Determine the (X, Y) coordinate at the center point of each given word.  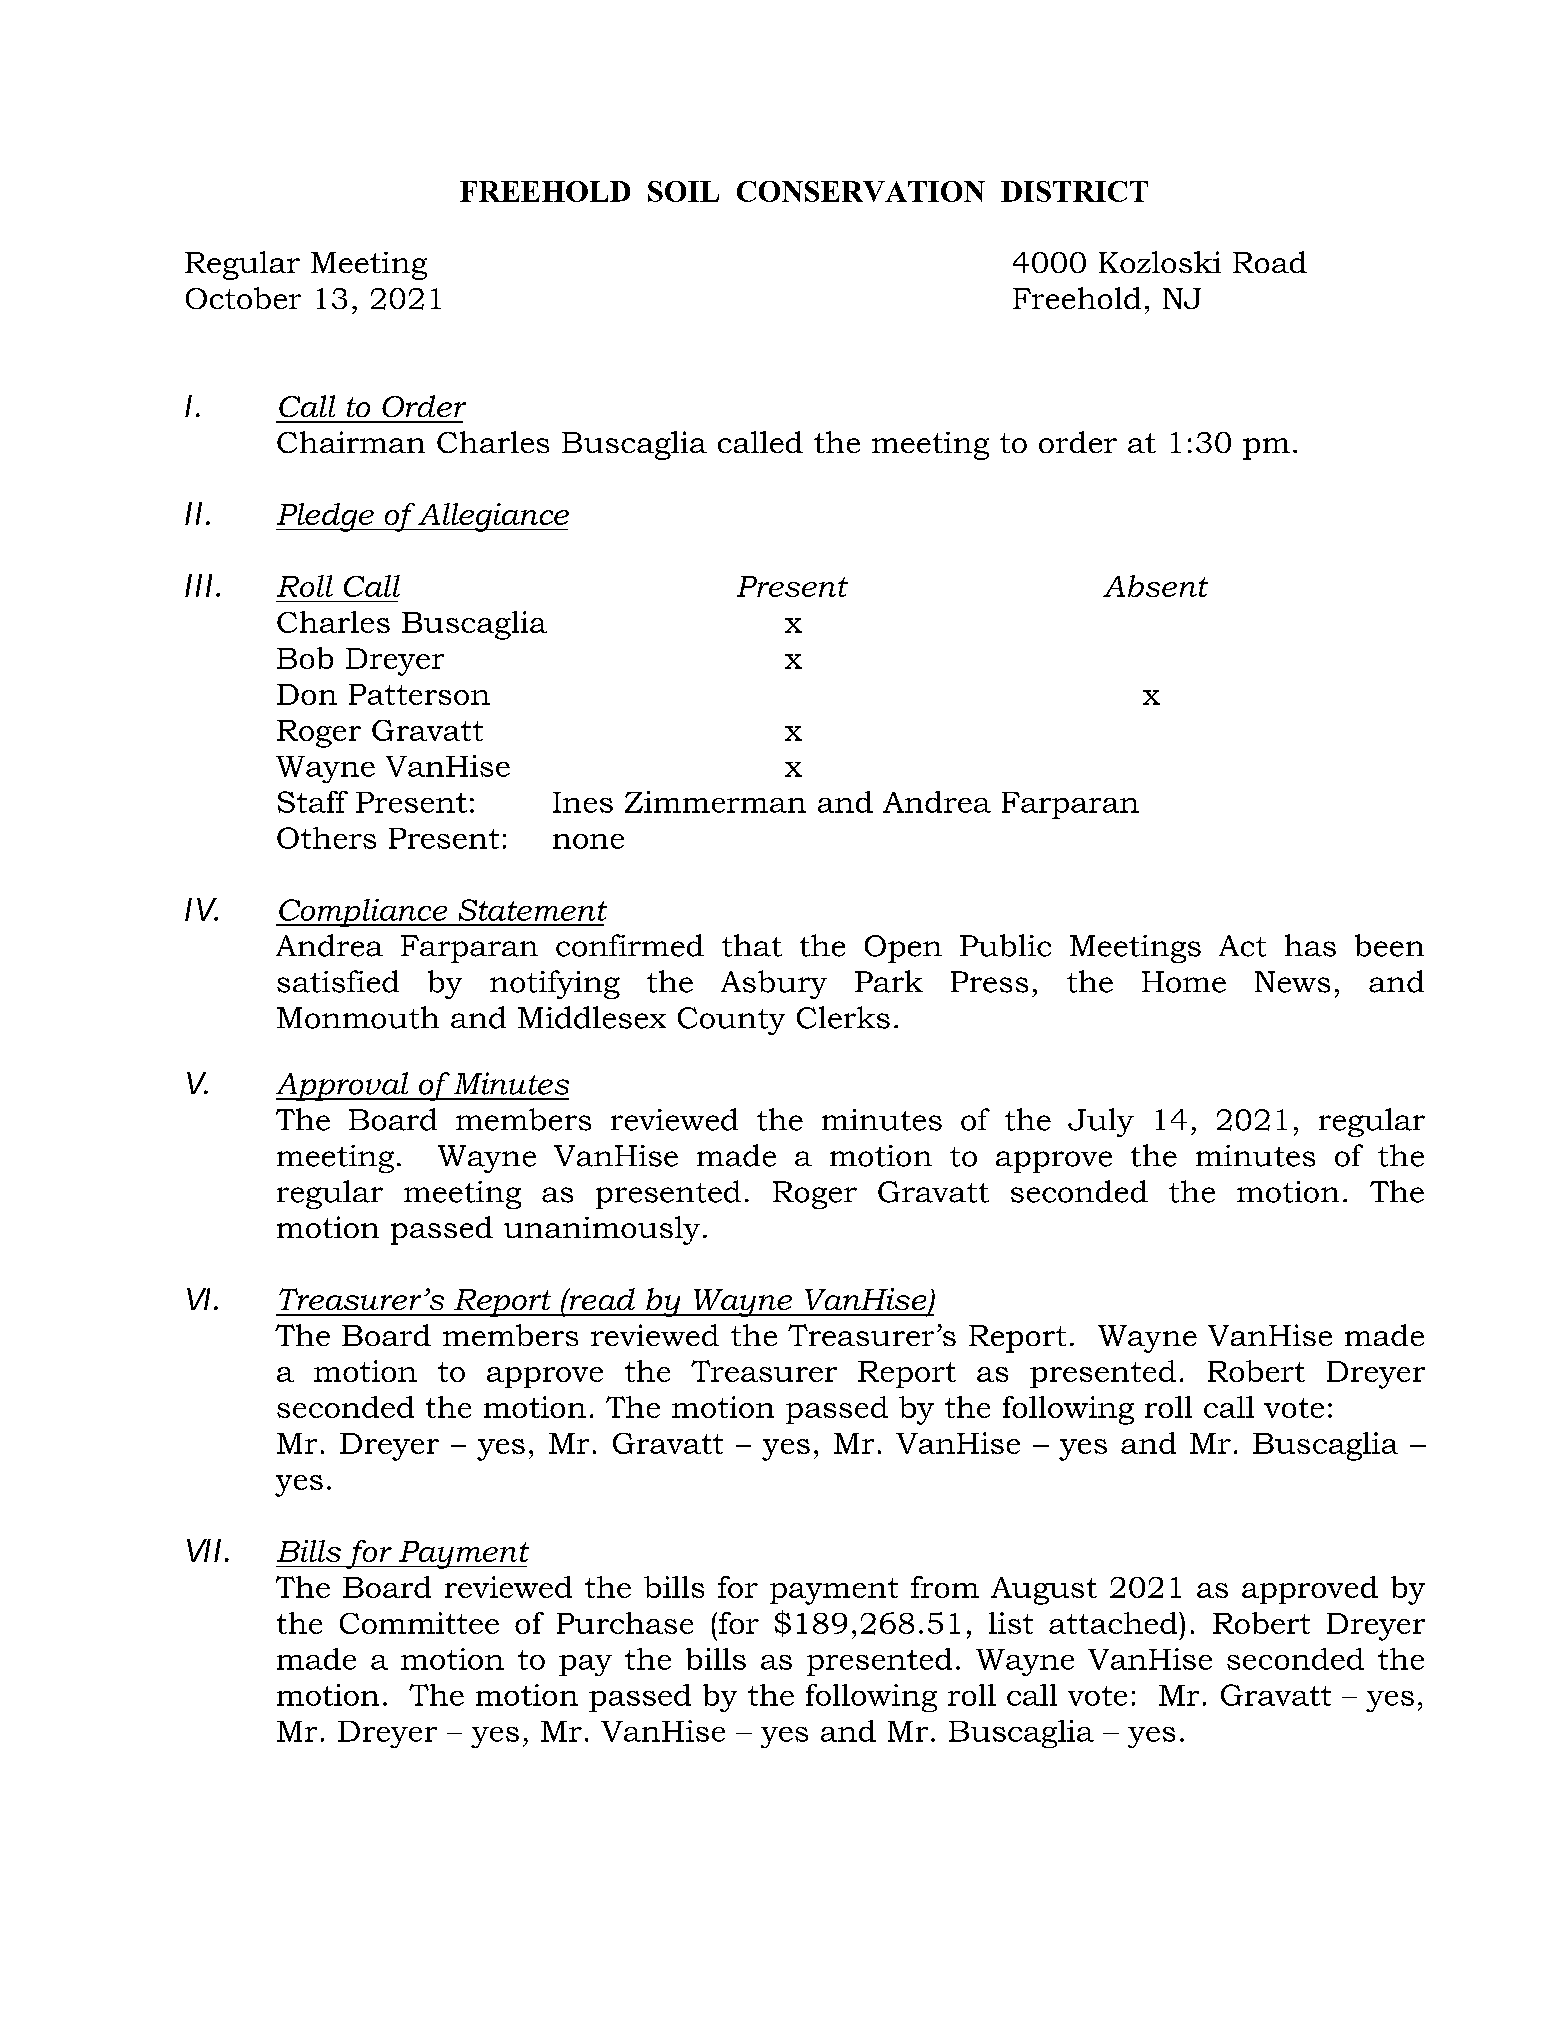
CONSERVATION (861, 191)
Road (1270, 262)
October (243, 298)
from (945, 1587)
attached (1114, 1623)
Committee (419, 1623)
